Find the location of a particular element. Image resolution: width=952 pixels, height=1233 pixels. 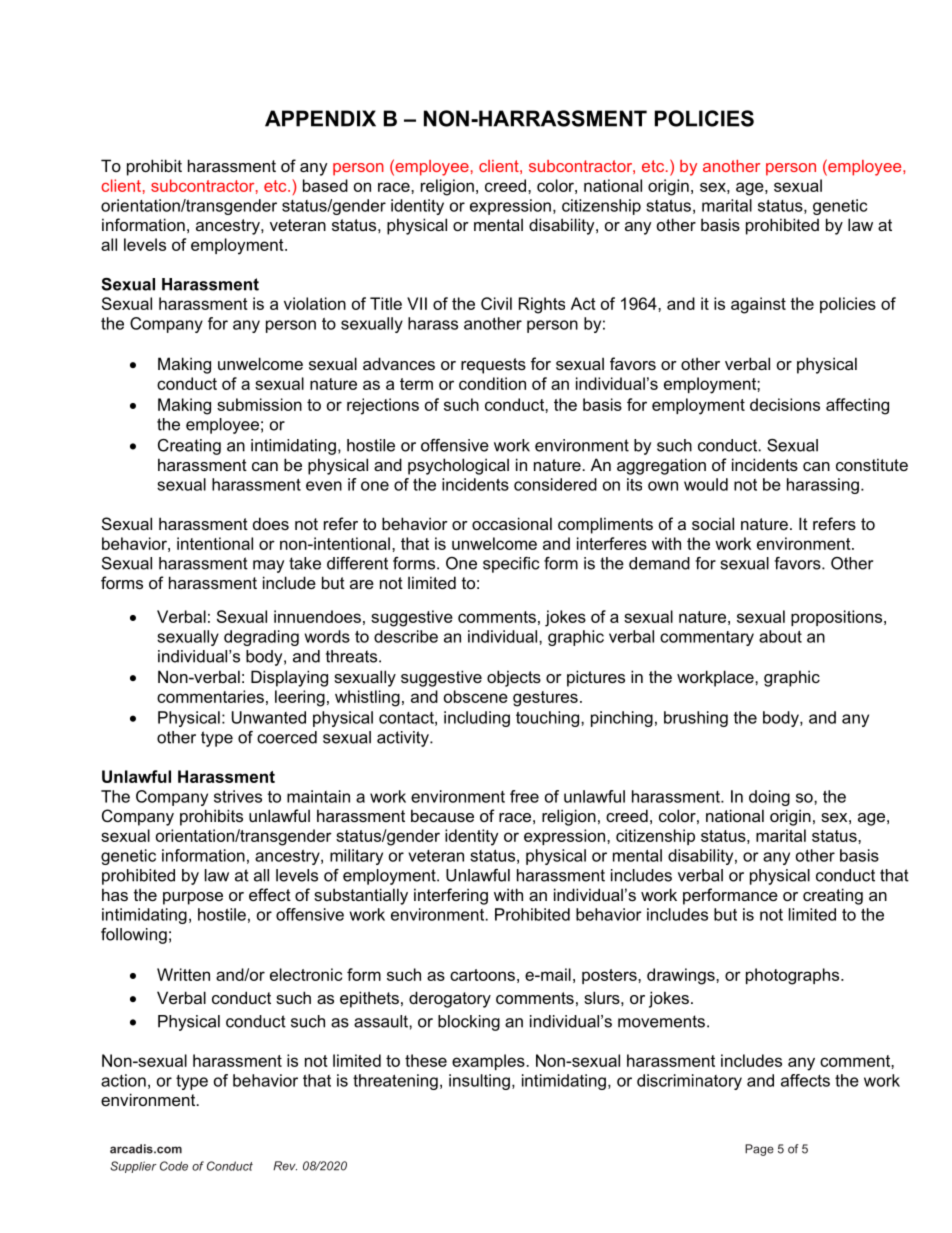

against is located at coordinates (758, 305).
